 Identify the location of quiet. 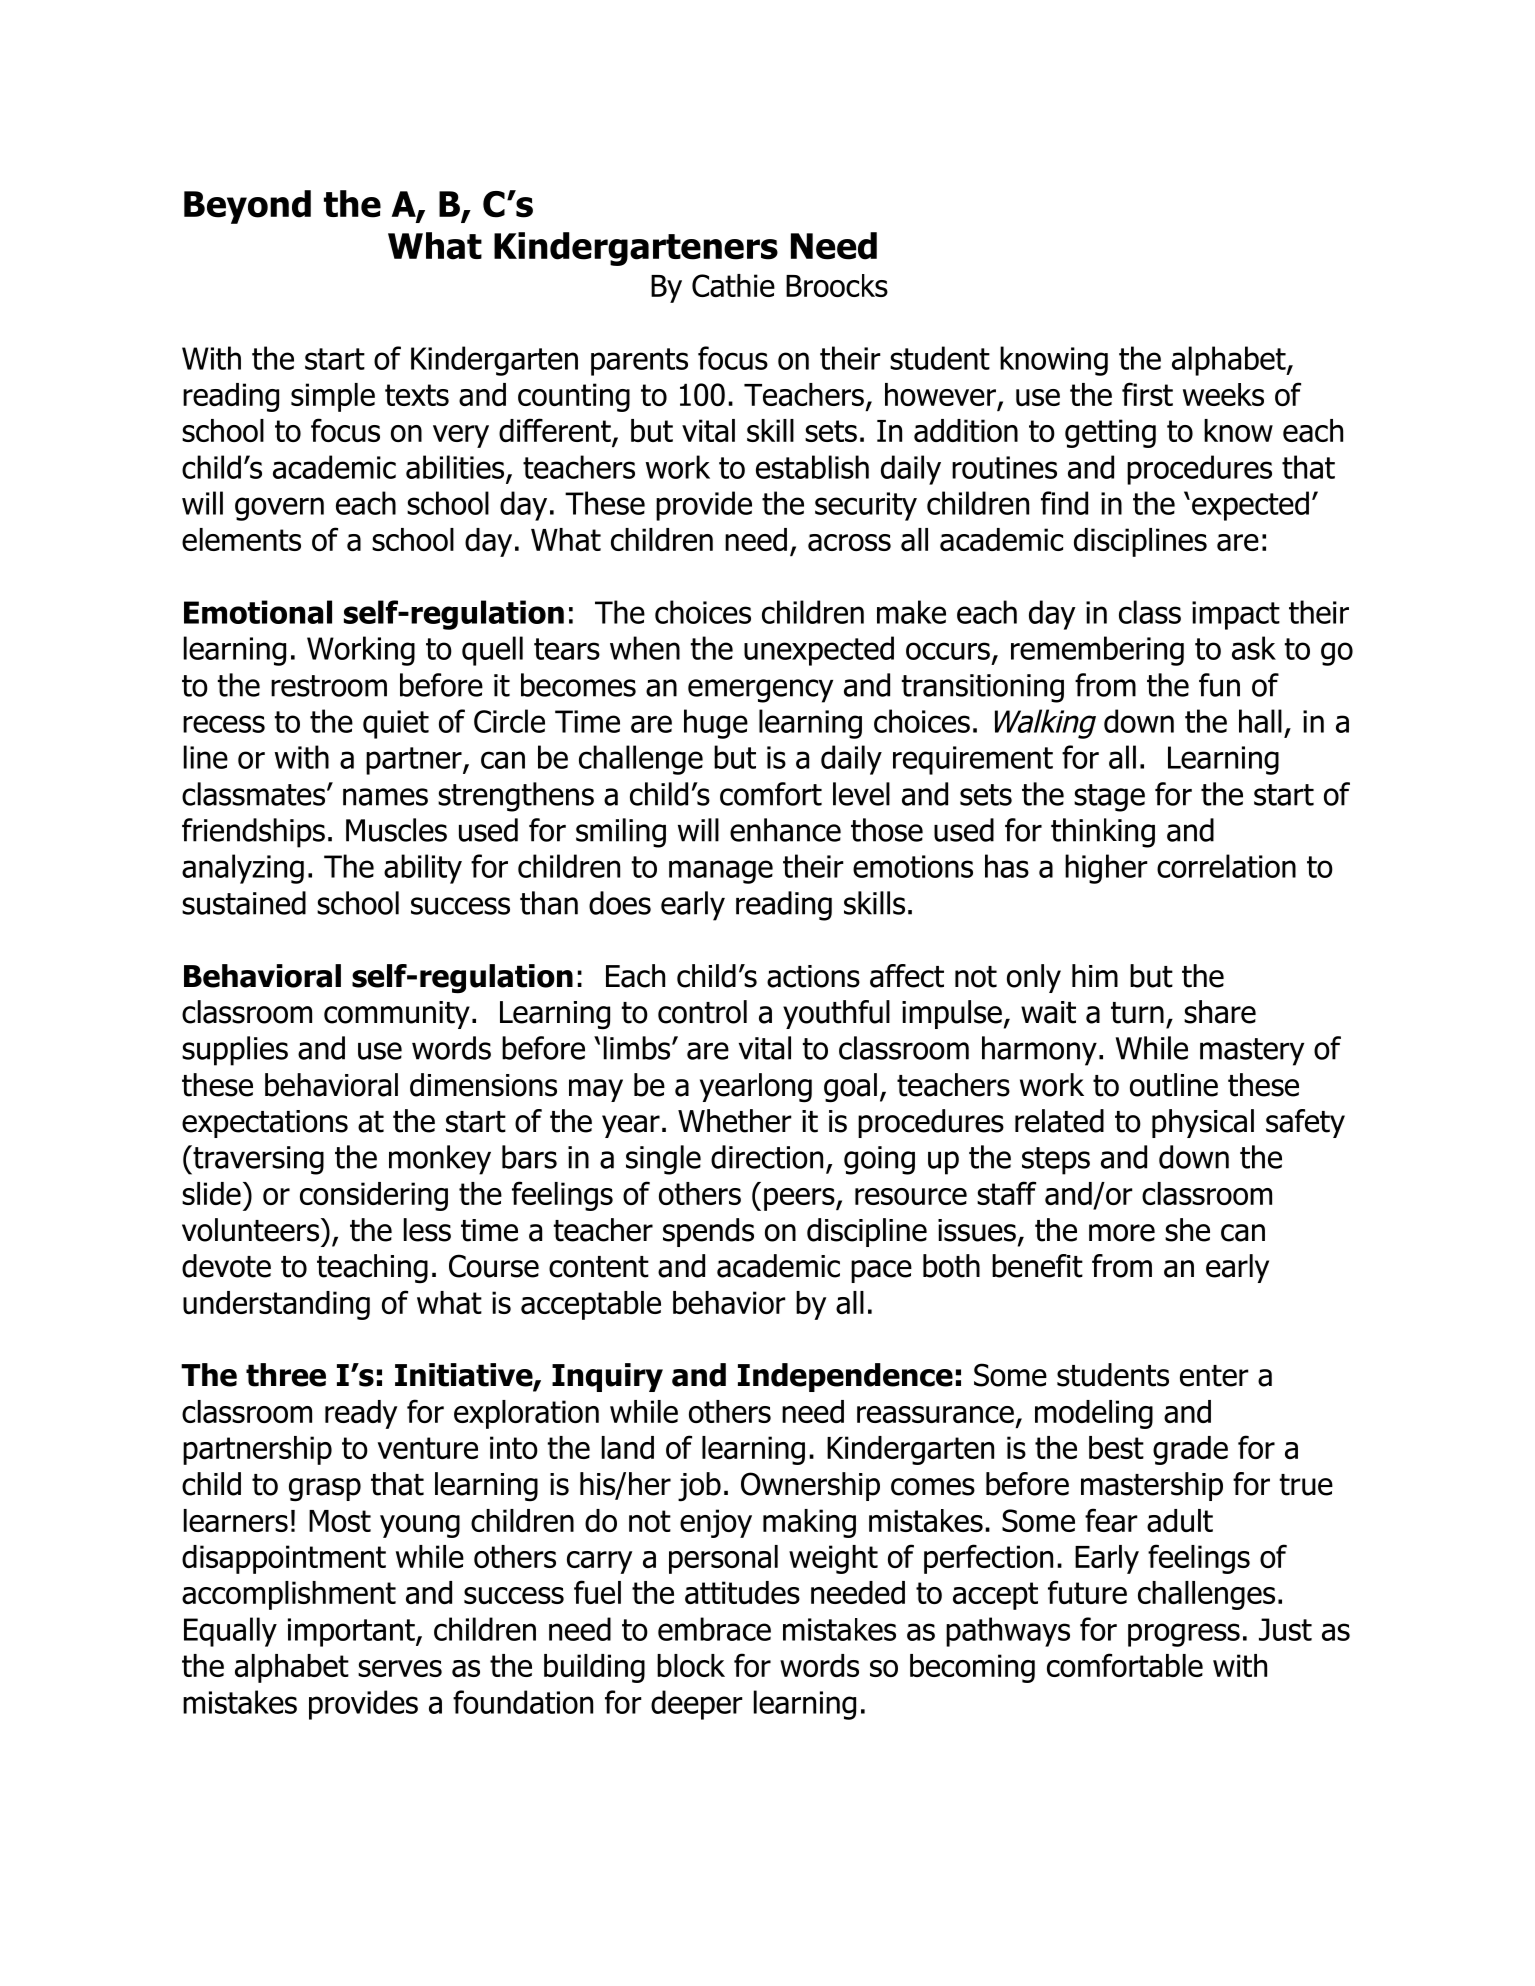
(396, 724).
